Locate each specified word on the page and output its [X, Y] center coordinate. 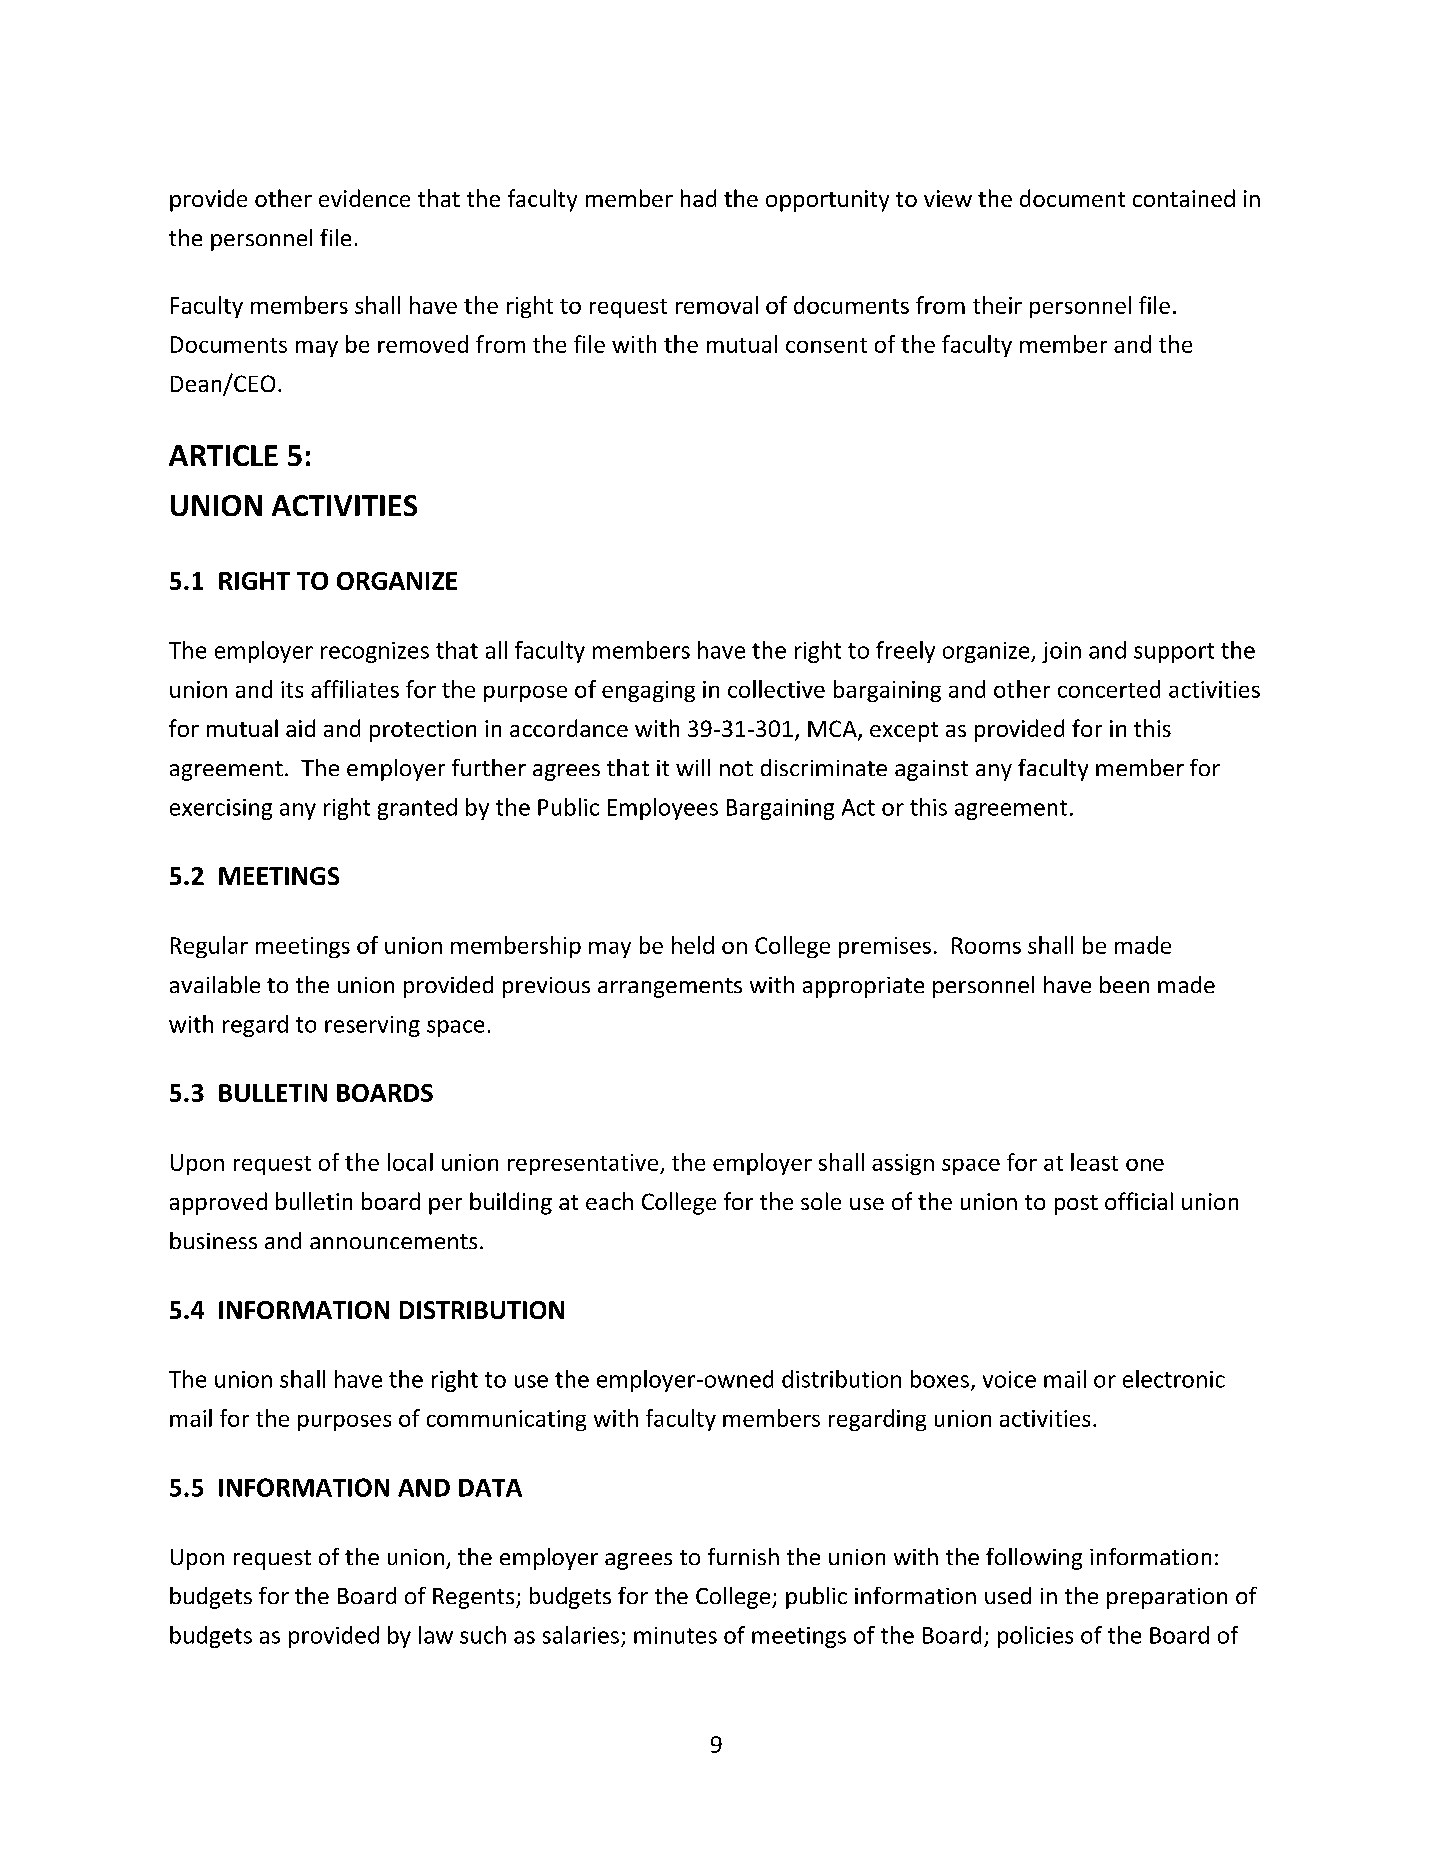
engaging [648, 691]
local [410, 1162]
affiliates [355, 689]
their [997, 305]
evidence [364, 198]
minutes [675, 1635]
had [698, 198]
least [1094, 1162]
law [436, 1635]
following [1034, 1559]
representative [584, 1164]
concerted [1109, 689]
